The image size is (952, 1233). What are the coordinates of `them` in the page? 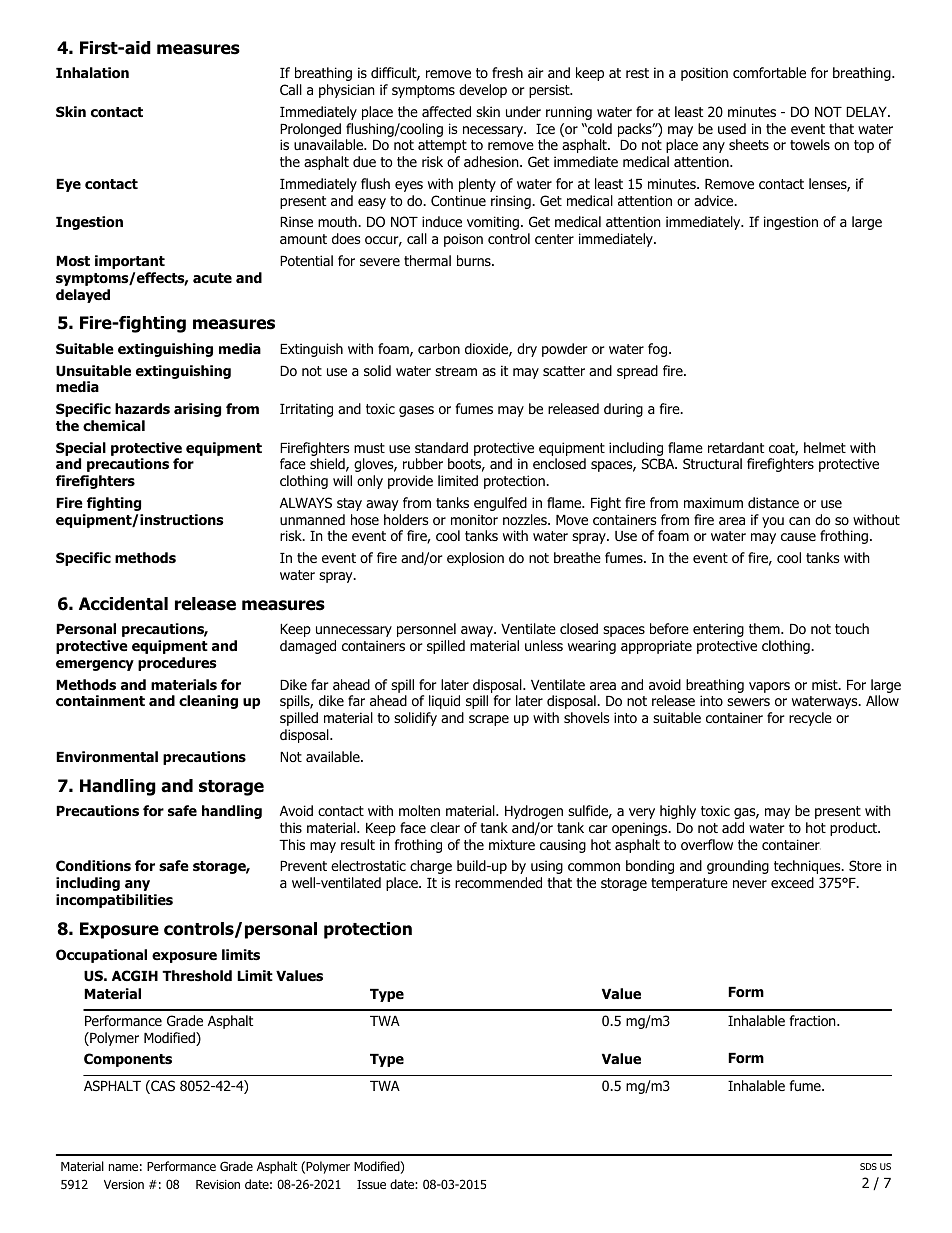 It's located at (765, 628).
